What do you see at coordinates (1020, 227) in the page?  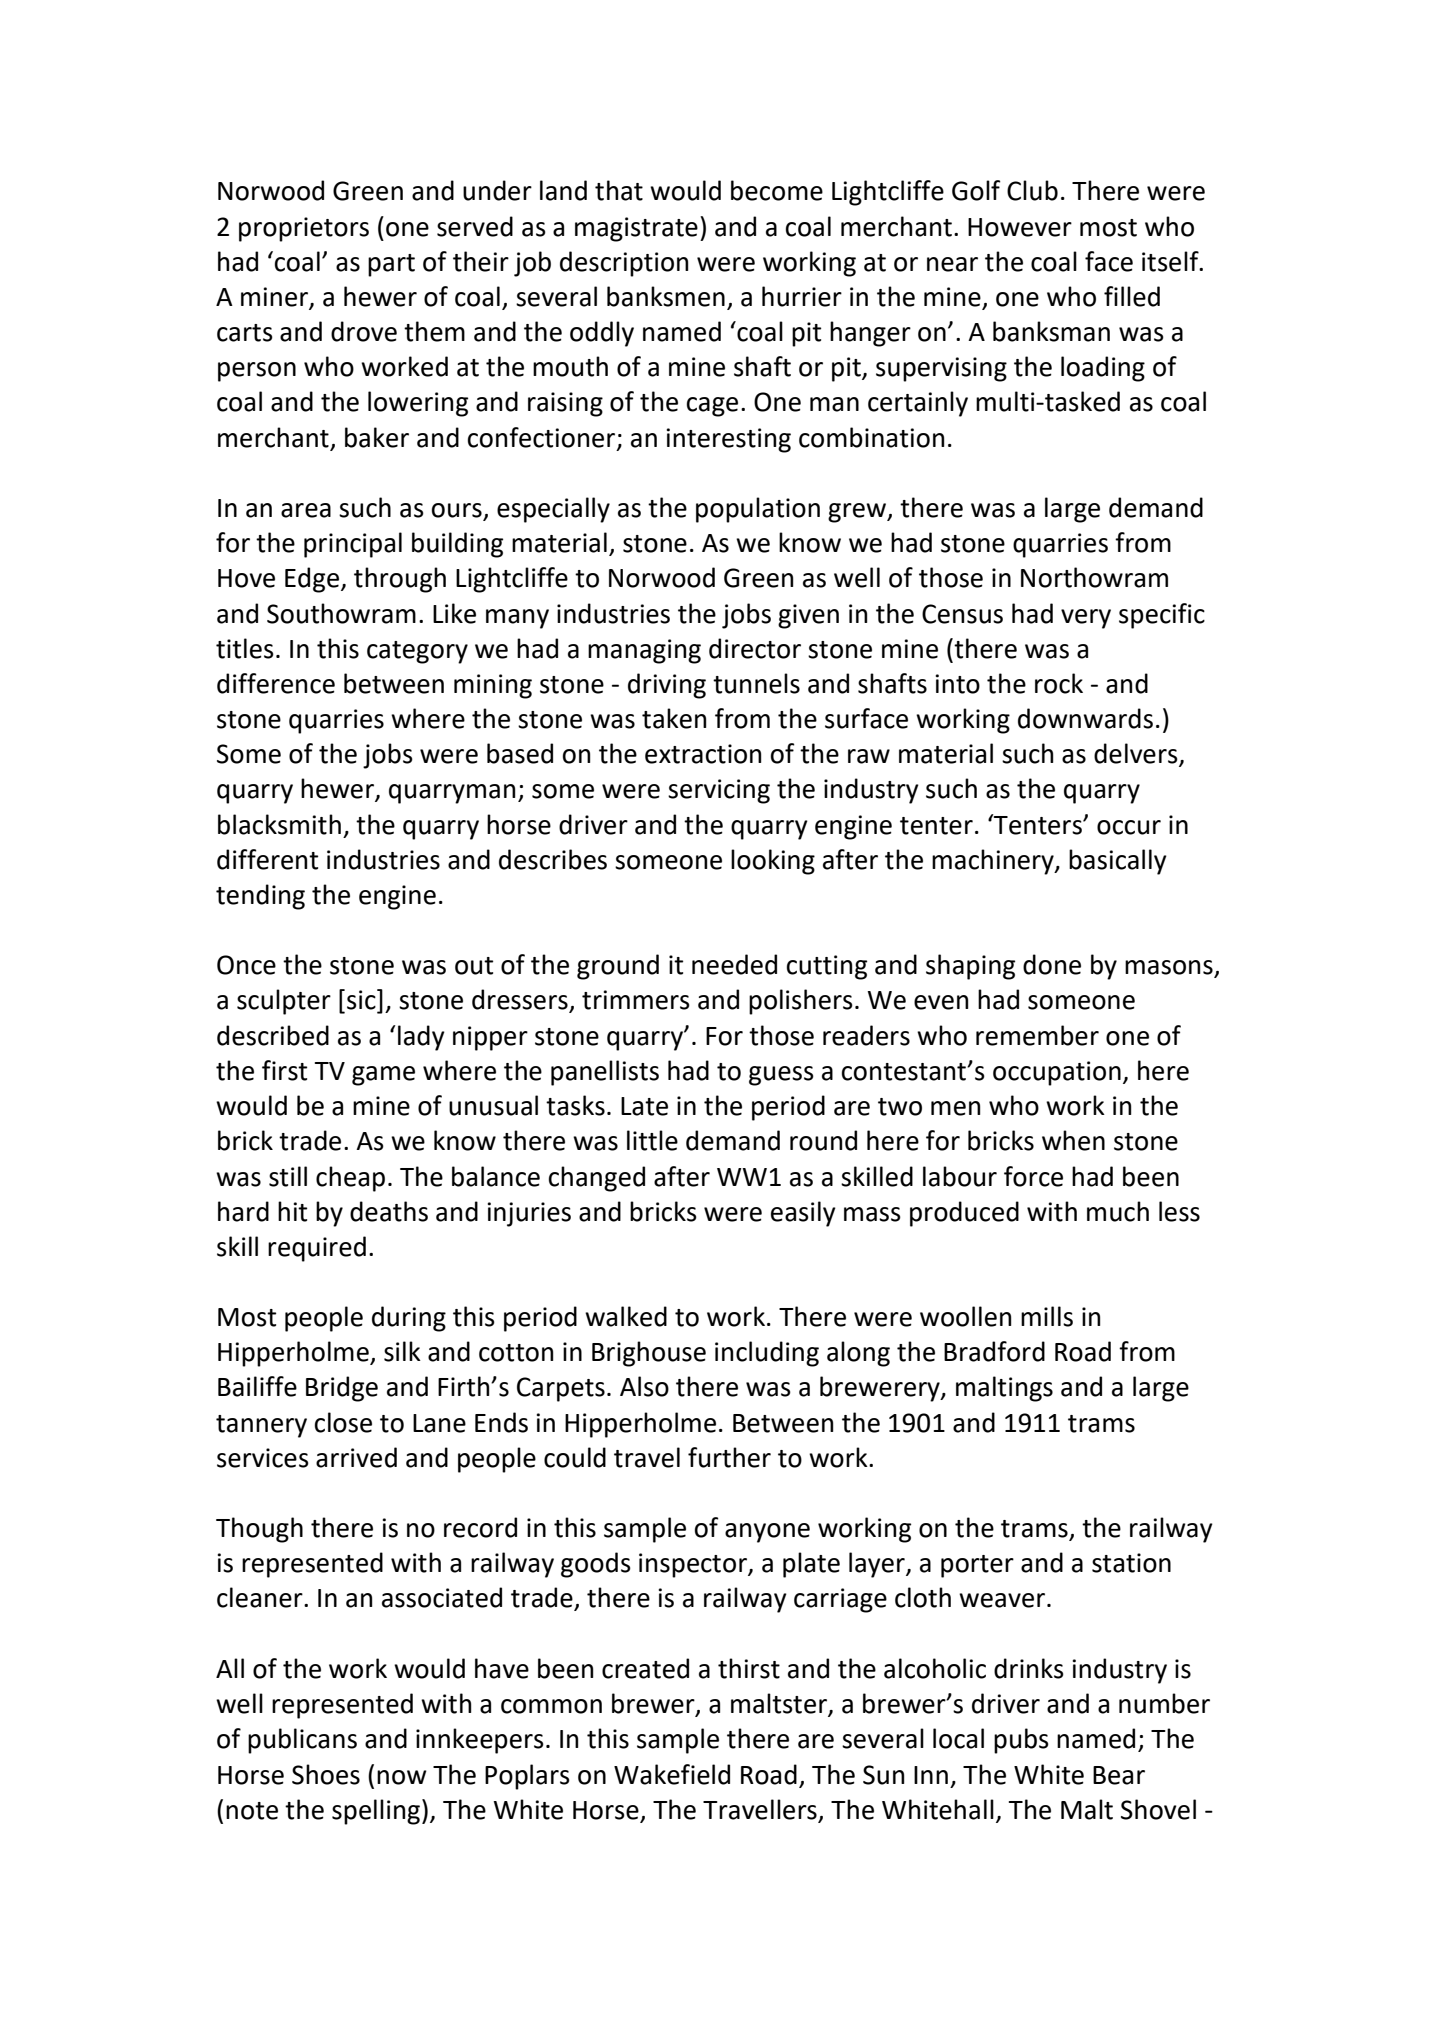 I see `However` at bounding box center [1020, 227].
